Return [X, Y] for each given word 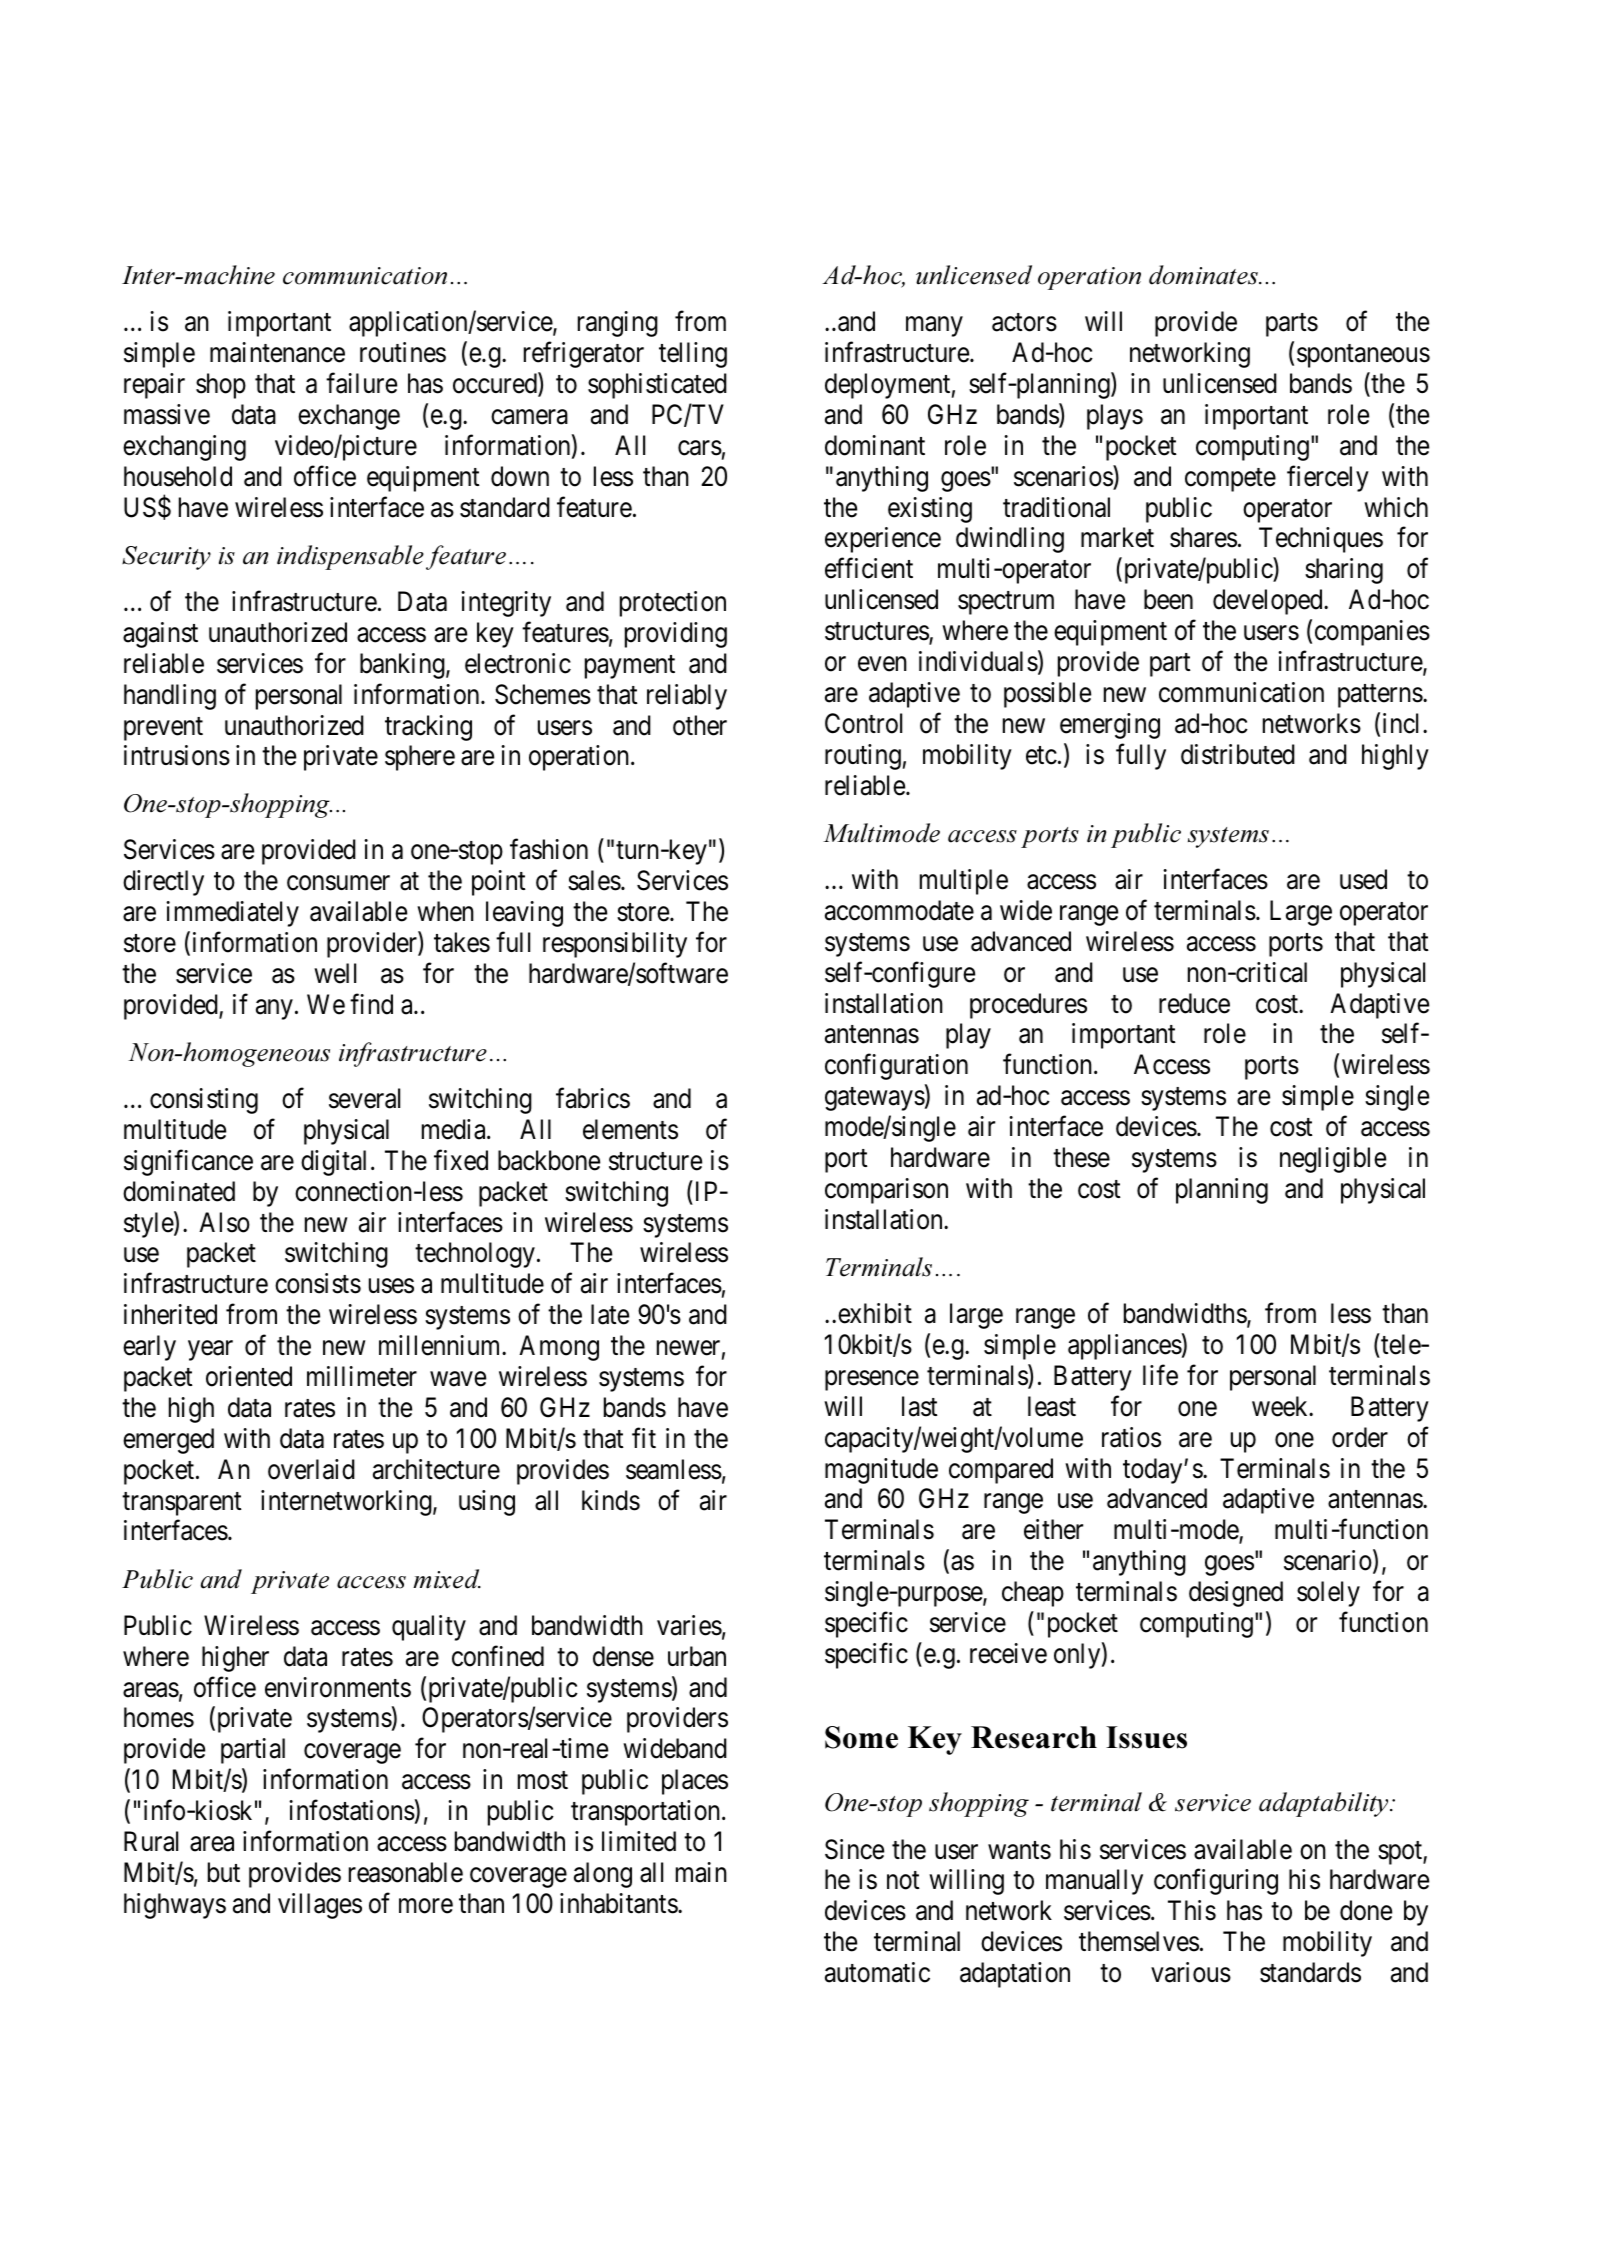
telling [693, 355]
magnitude [881, 1471]
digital [333, 1163]
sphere [420, 758]
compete [1230, 480]
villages [320, 1906]
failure [361, 383]
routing [863, 757]
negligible [1333, 1160]
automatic [877, 1972]
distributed [1238, 754]
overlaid [311, 1469]
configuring [1216, 1882]
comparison [886, 1191]
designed [1236, 1594]
